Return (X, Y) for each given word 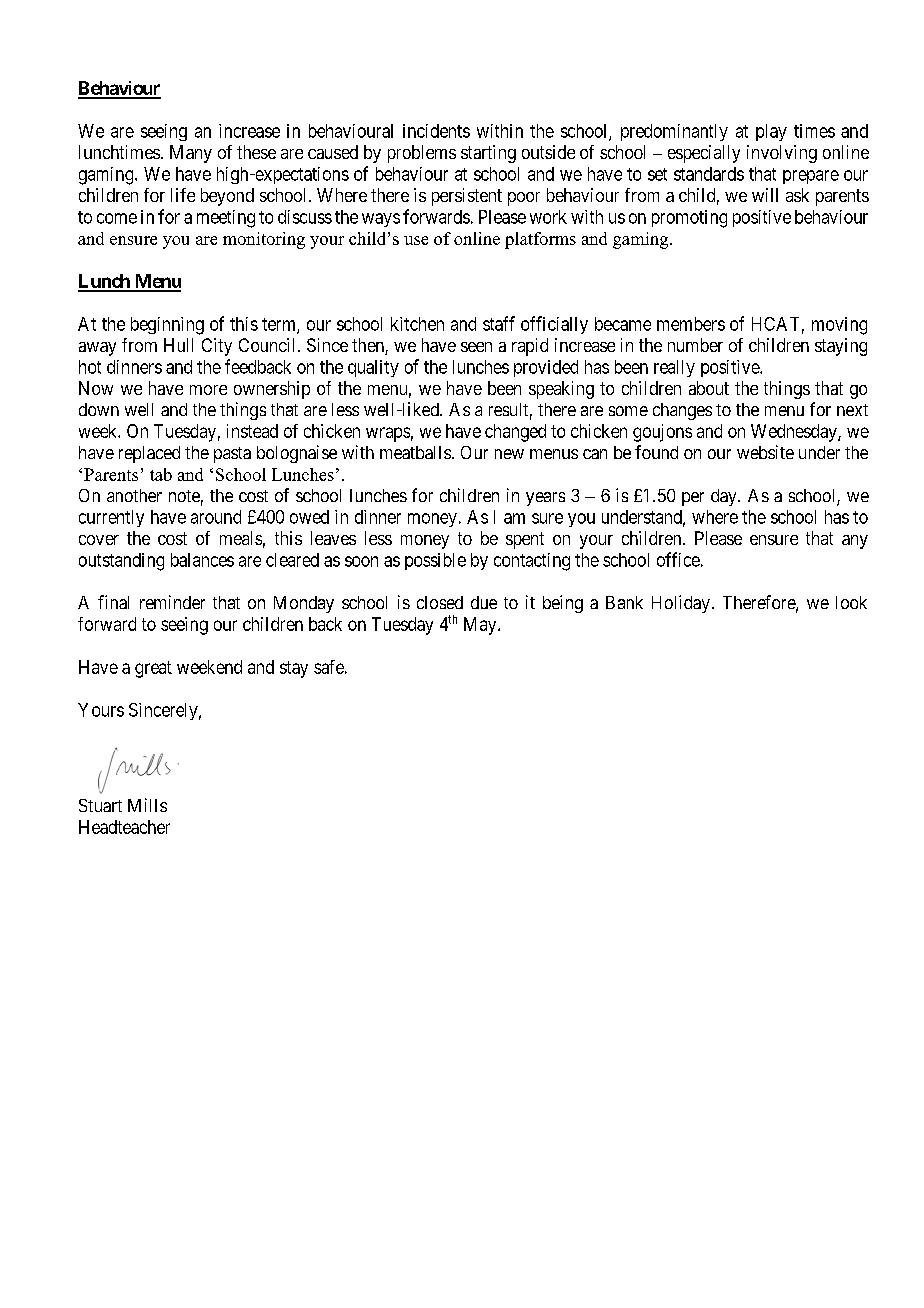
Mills (147, 805)
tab (161, 474)
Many (191, 154)
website (765, 452)
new (509, 454)
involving (782, 154)
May (481, 626)
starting (488, 154)
